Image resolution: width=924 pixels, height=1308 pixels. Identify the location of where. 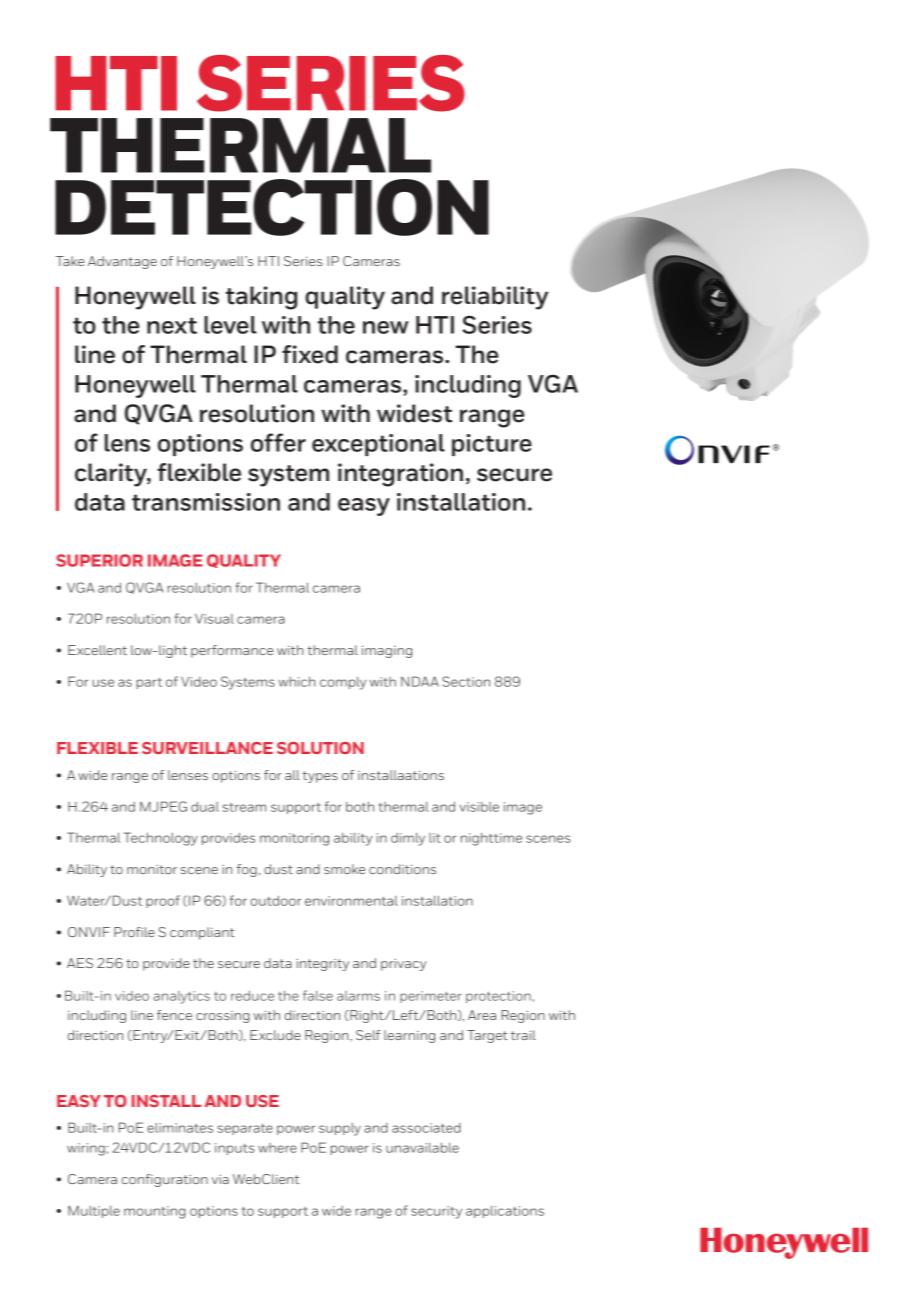
(277, 1148).
